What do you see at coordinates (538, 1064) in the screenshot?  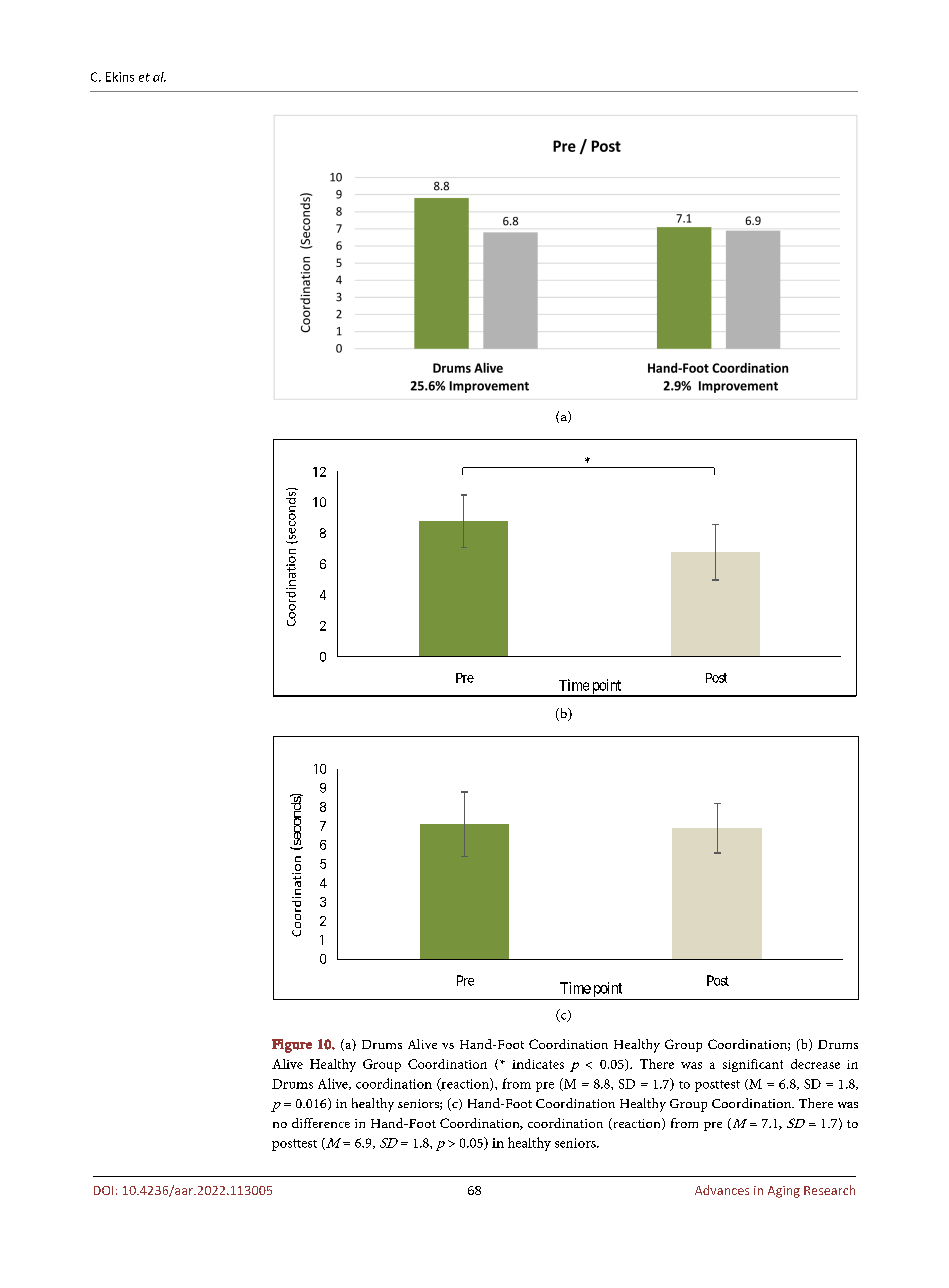 I see `indicates` at bounding box center [538, 1064].
